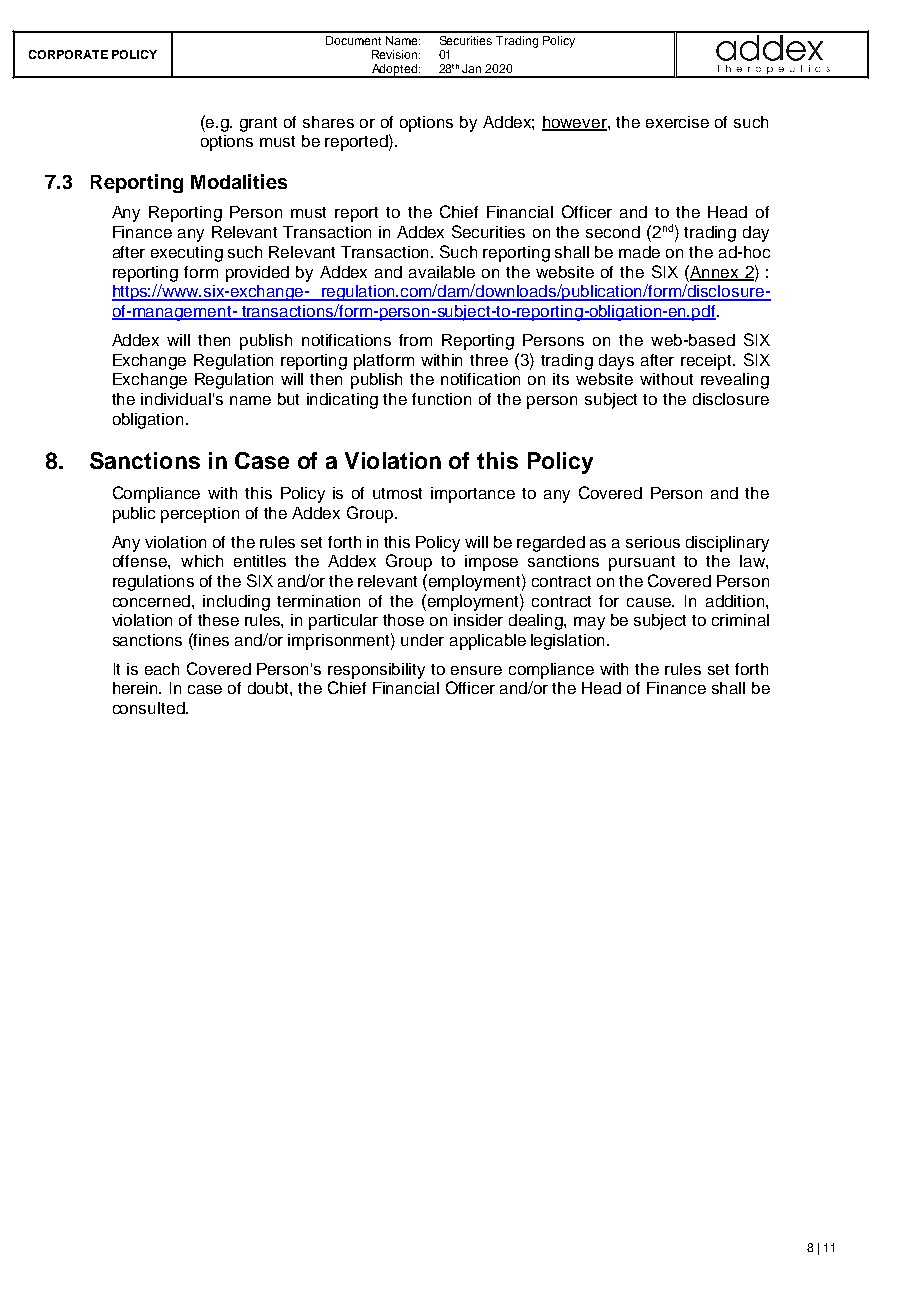 This page has width=924, height=1308. I want to click on utmost, so click(397, 493).
